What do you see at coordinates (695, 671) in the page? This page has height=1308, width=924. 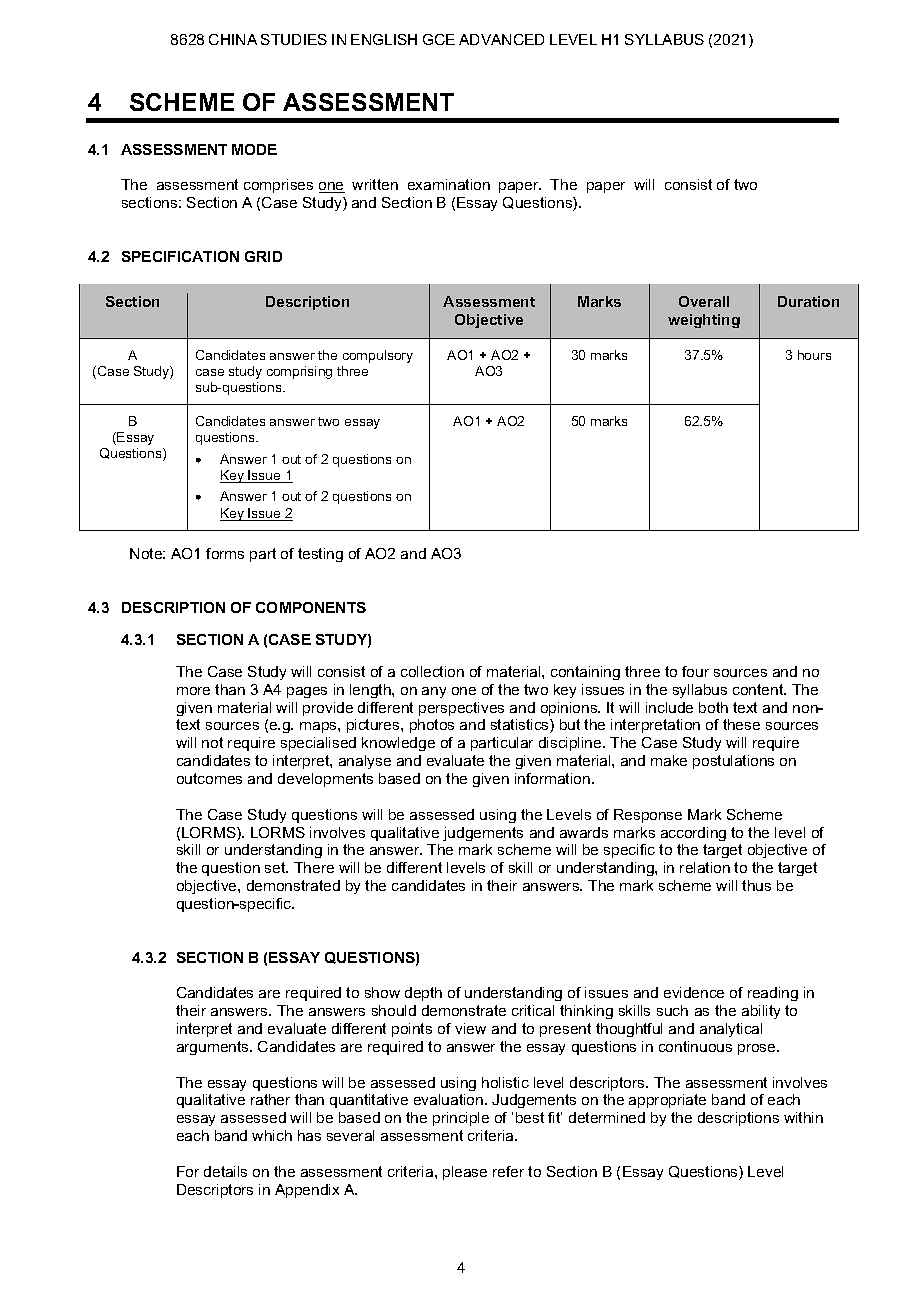 I see `four` at bounding box center [695, 671].
